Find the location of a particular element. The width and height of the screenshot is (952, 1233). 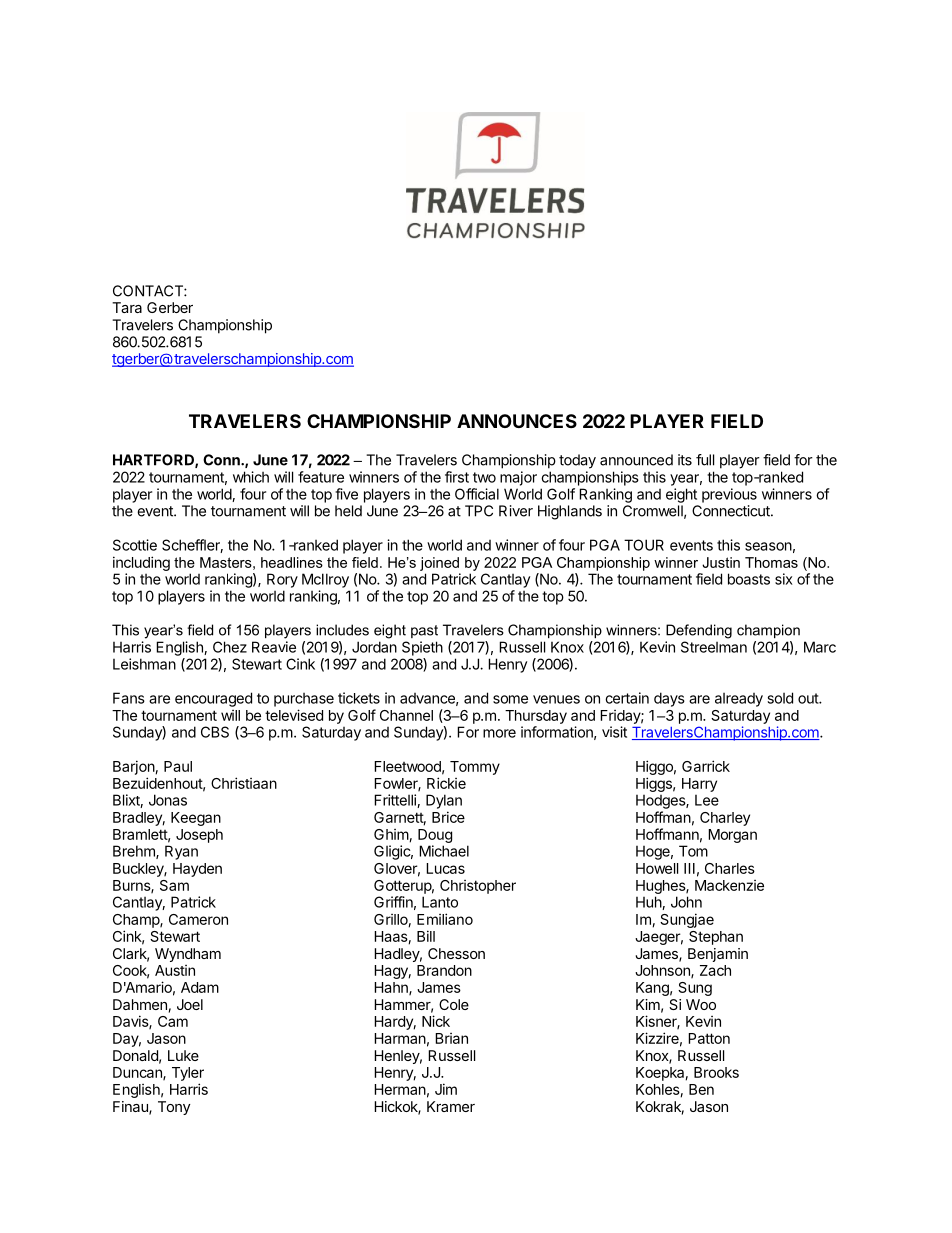

some is located at coordinates (510, 699).
